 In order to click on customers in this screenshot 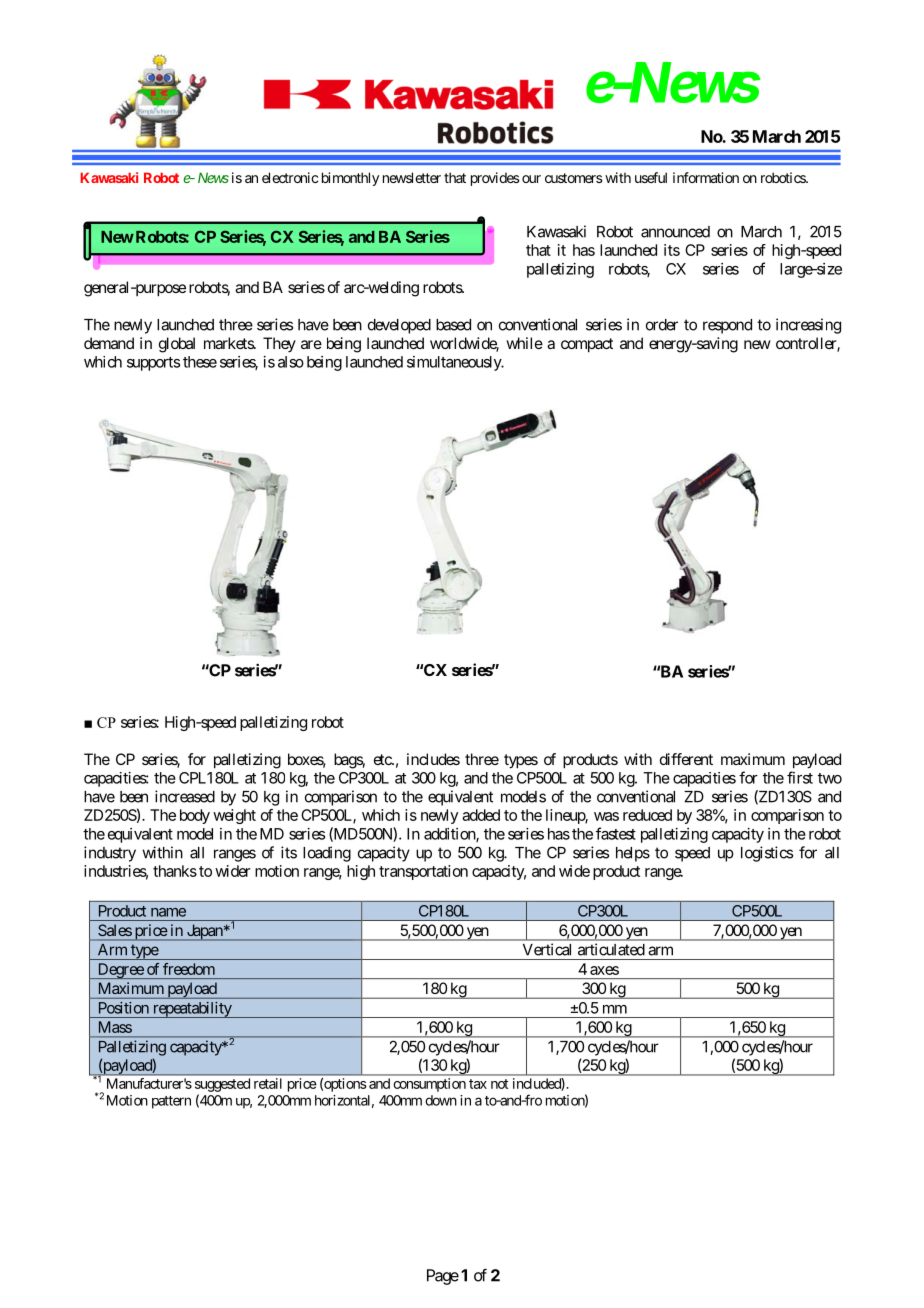, I will do `click(574, 178)`.
